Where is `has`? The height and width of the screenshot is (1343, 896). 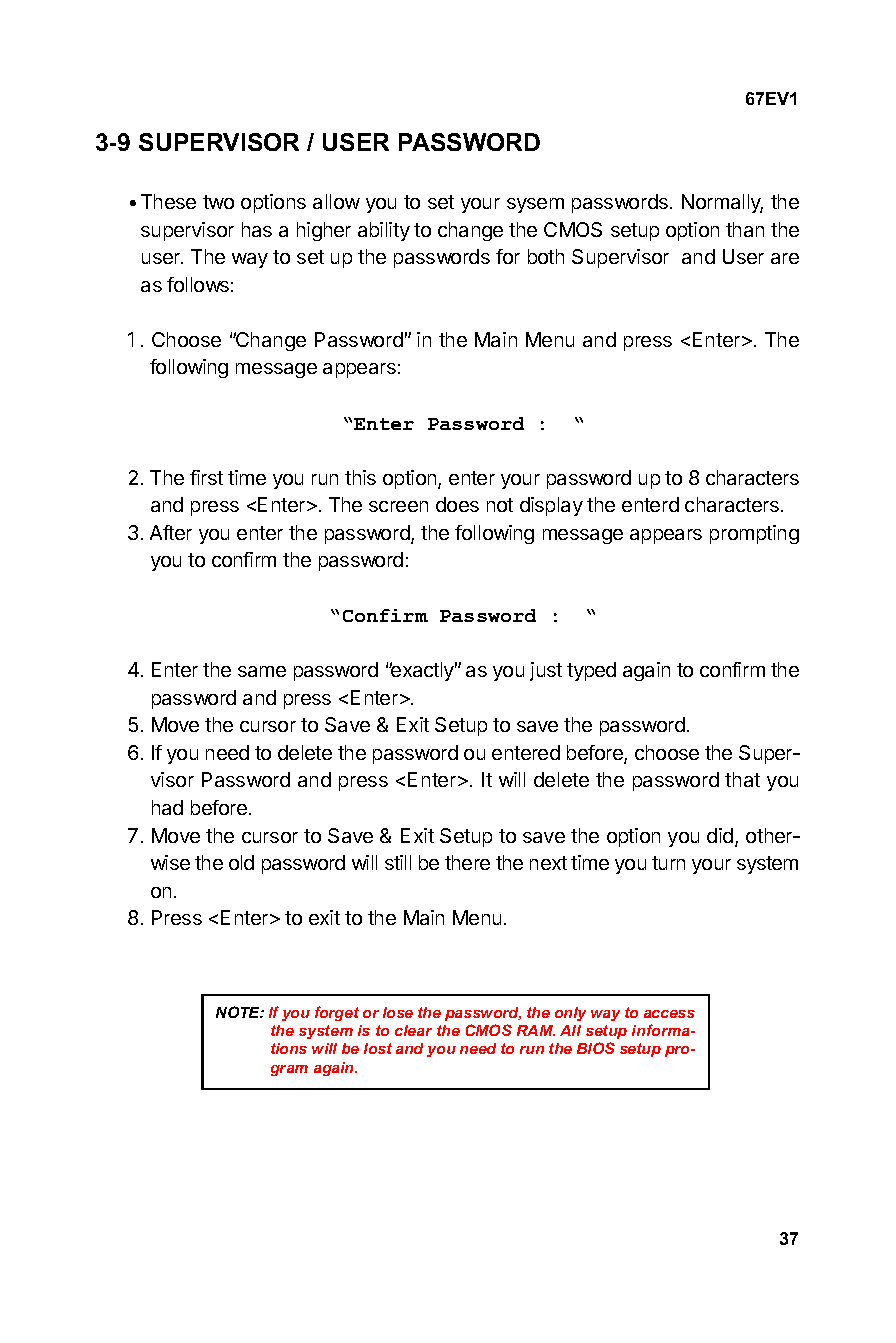 has is located at coordinates (257, 229).
